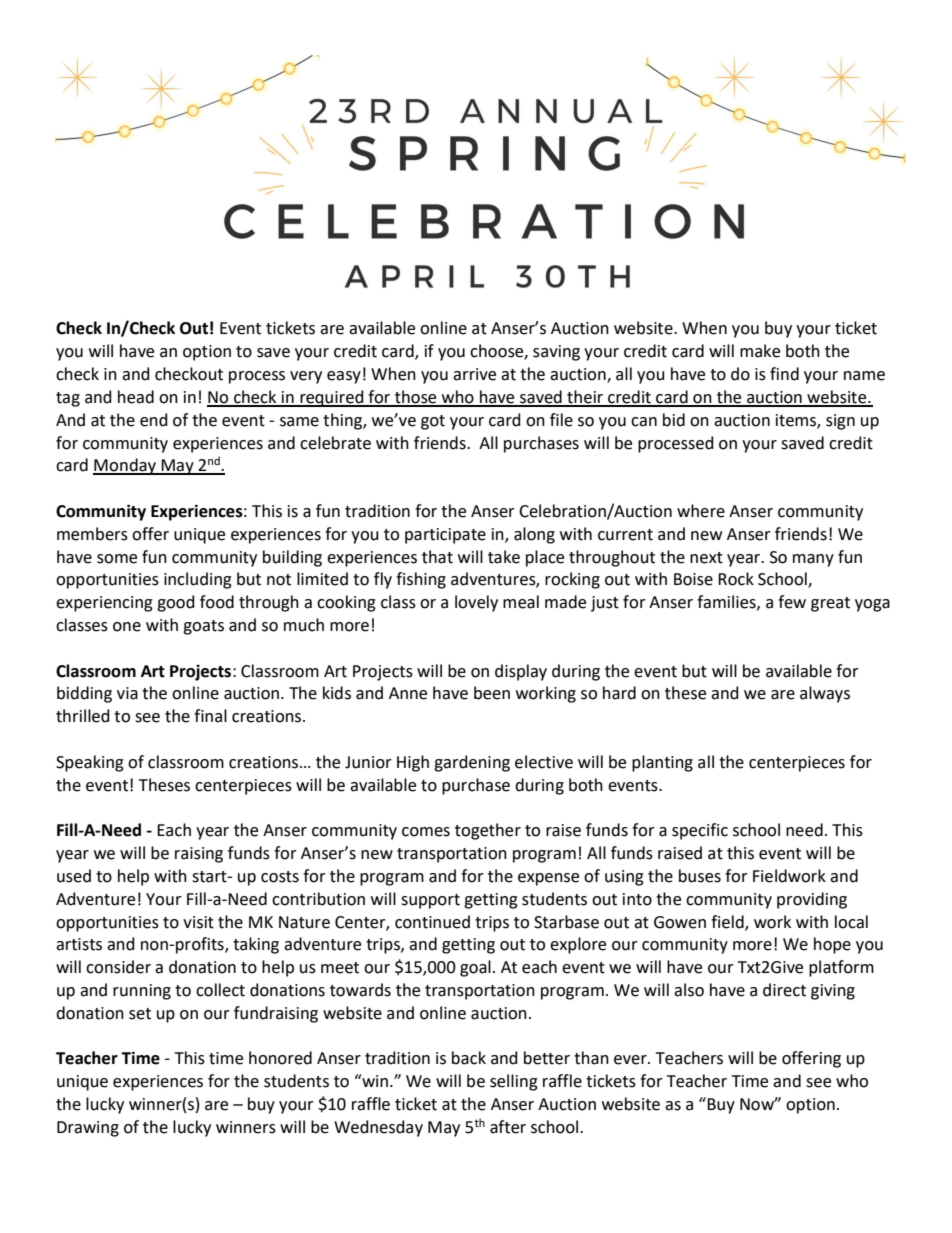 The width and height of the screenshot is (952, 1233). What do you see at coordinates (825, 694) in the screenshot?
I see `always` at bounding box center [825, 694].
